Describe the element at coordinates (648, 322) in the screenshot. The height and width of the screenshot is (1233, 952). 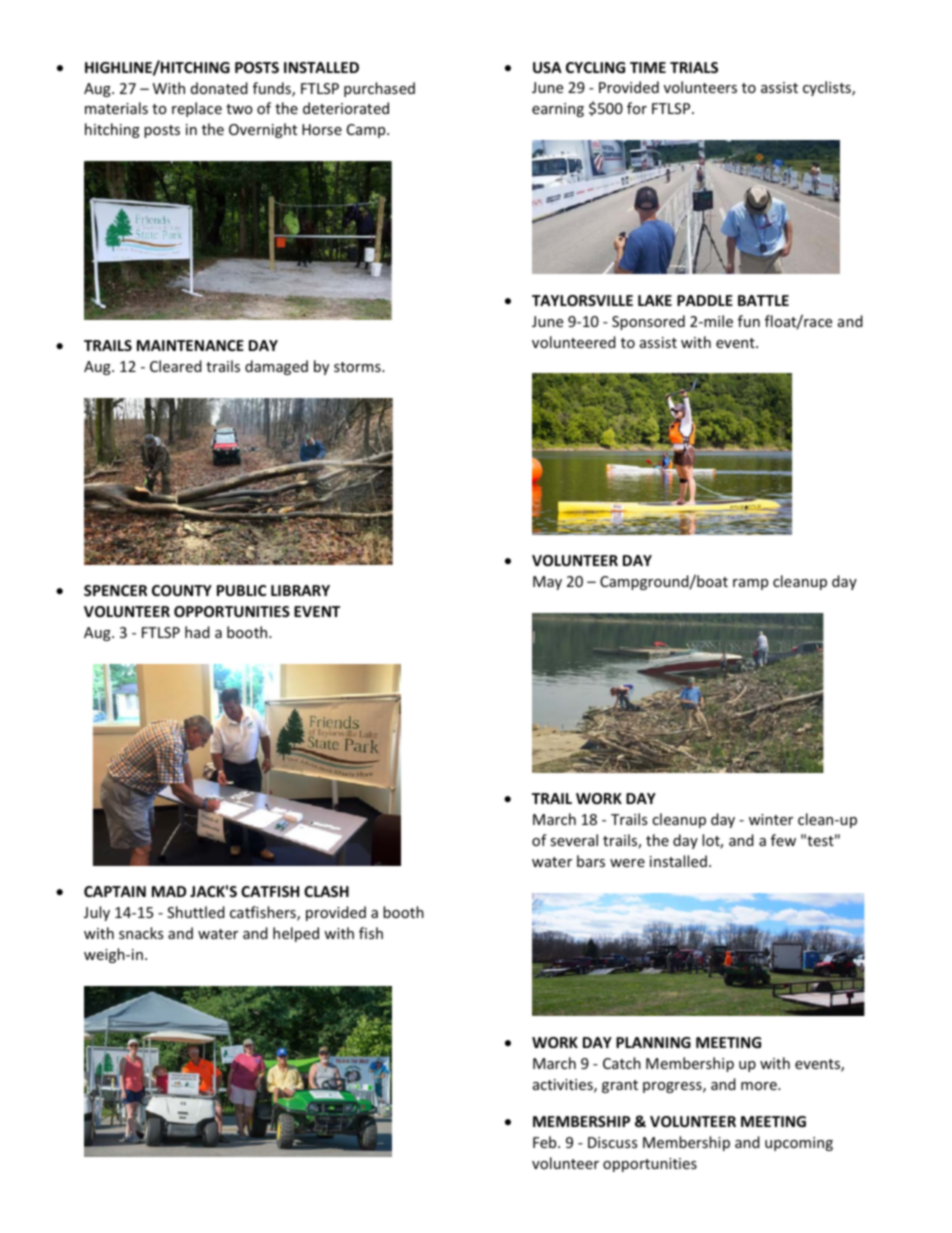
I see `Sponsored` at that location.
